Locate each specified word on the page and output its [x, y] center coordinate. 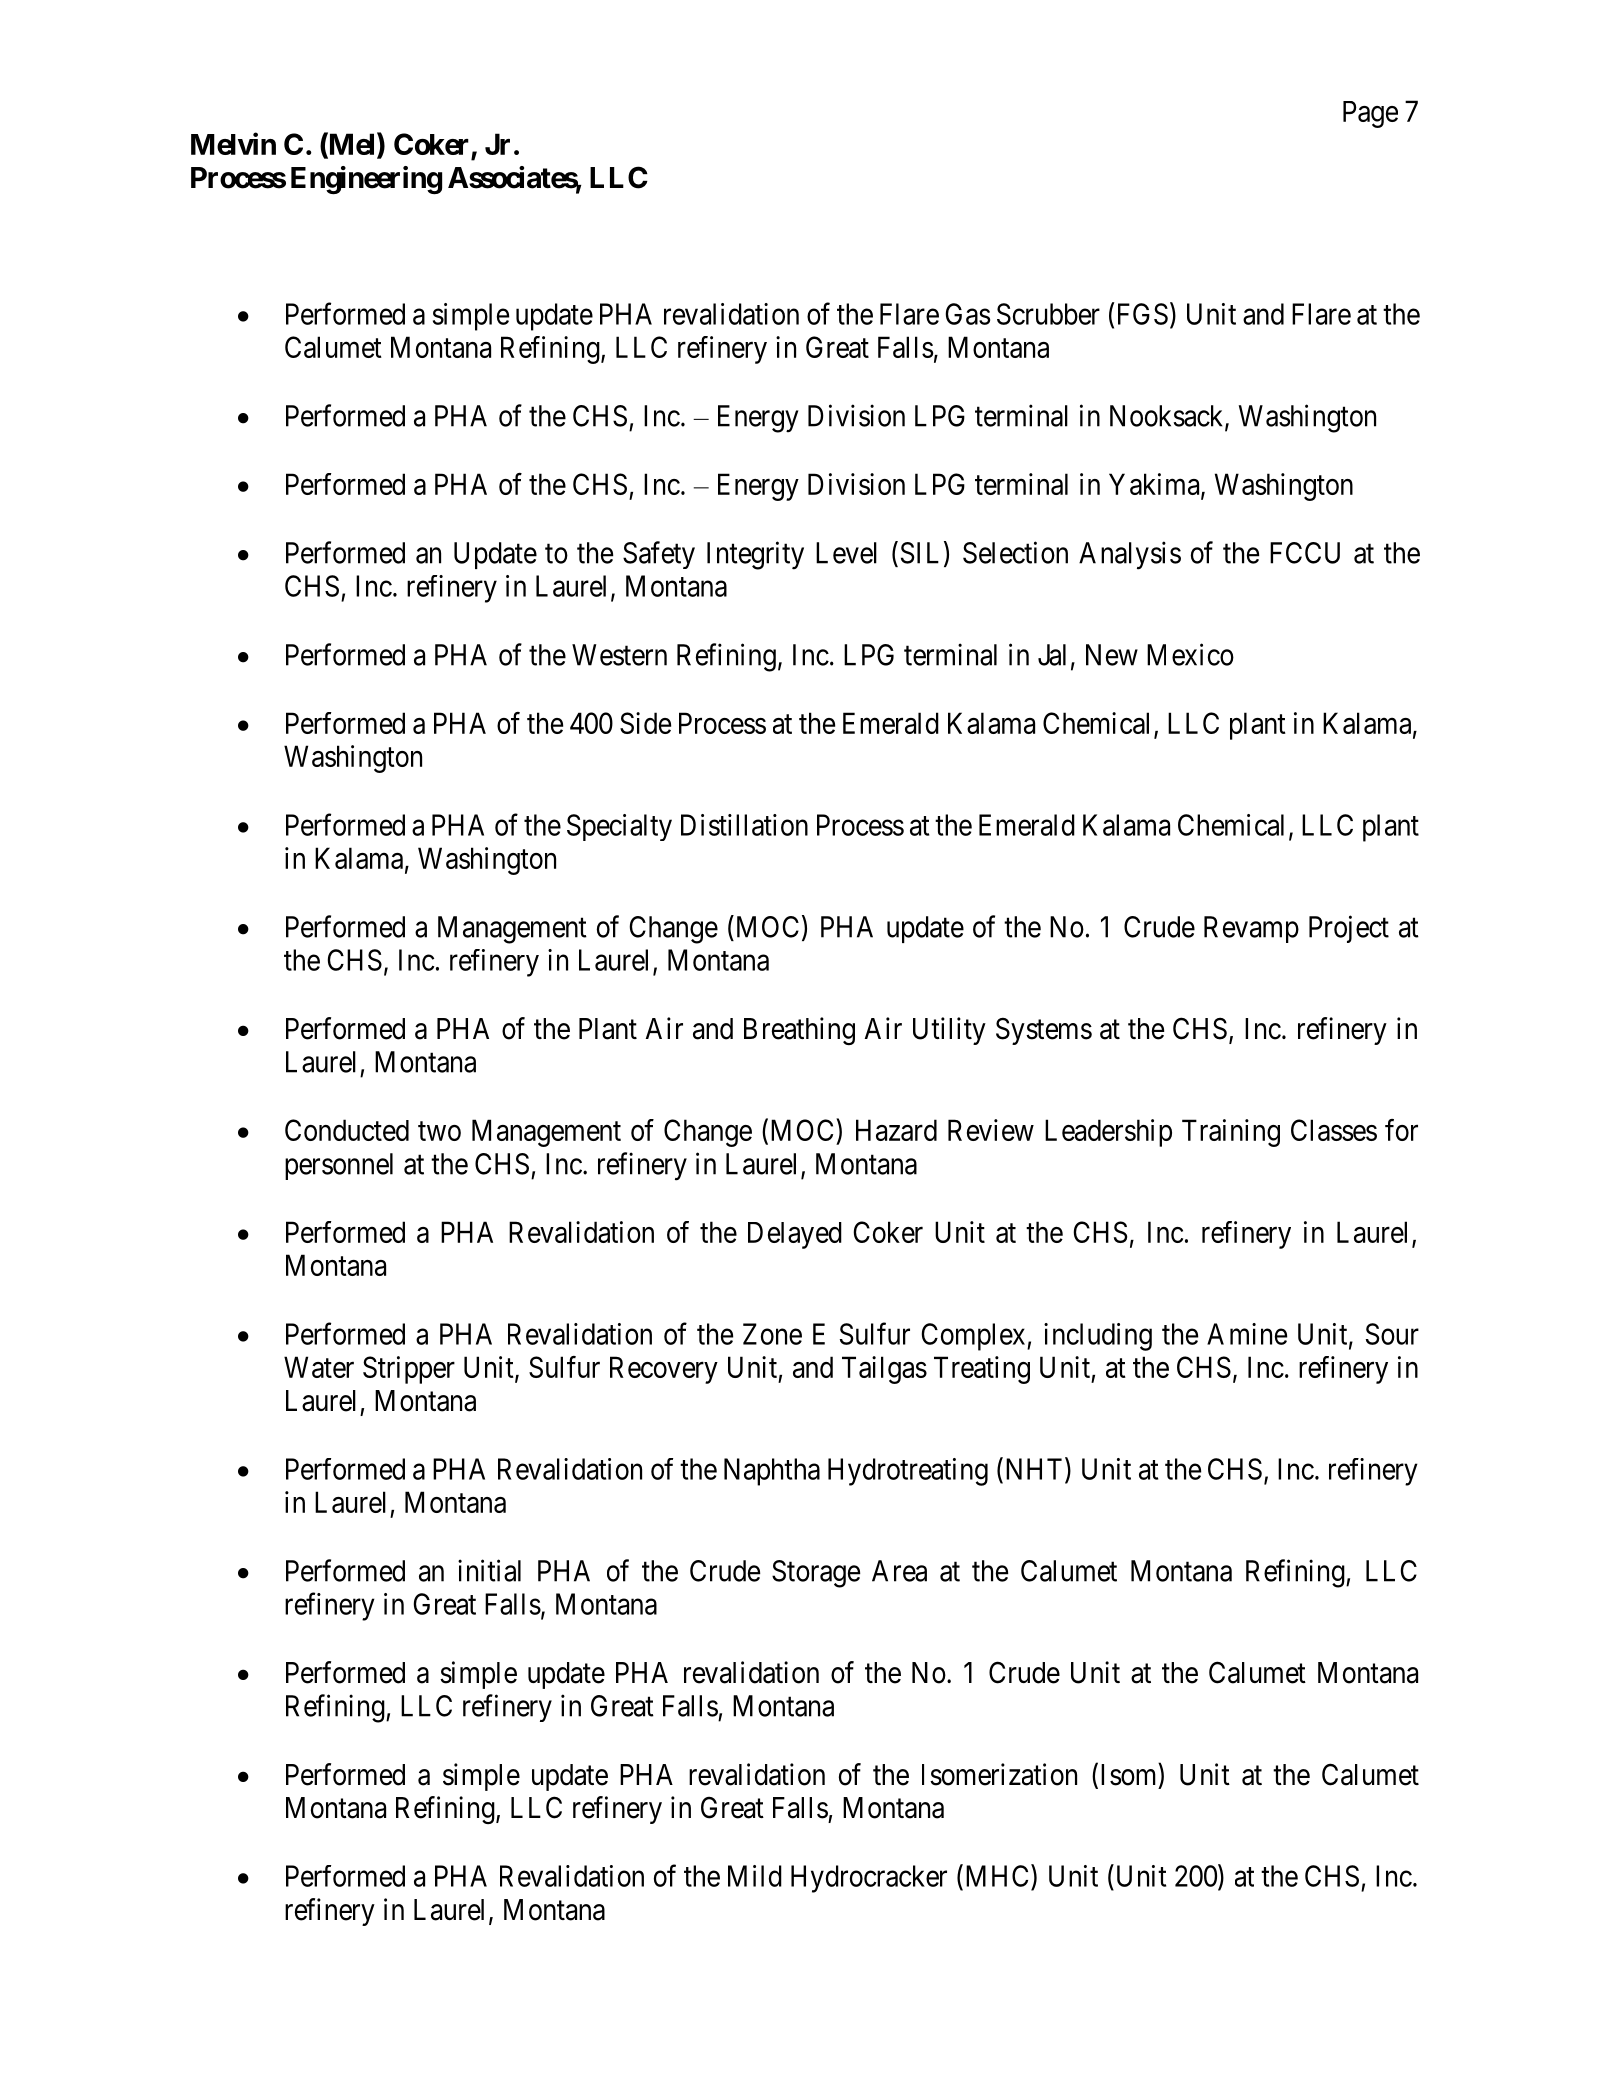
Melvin [233, 143]
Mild [755, 1876]
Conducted [347, 1130]
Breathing [799, 1031]
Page [1370, 114]
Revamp [1251, 929]
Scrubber [1048, 314]
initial [489, 1570]
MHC [997, 1876]
